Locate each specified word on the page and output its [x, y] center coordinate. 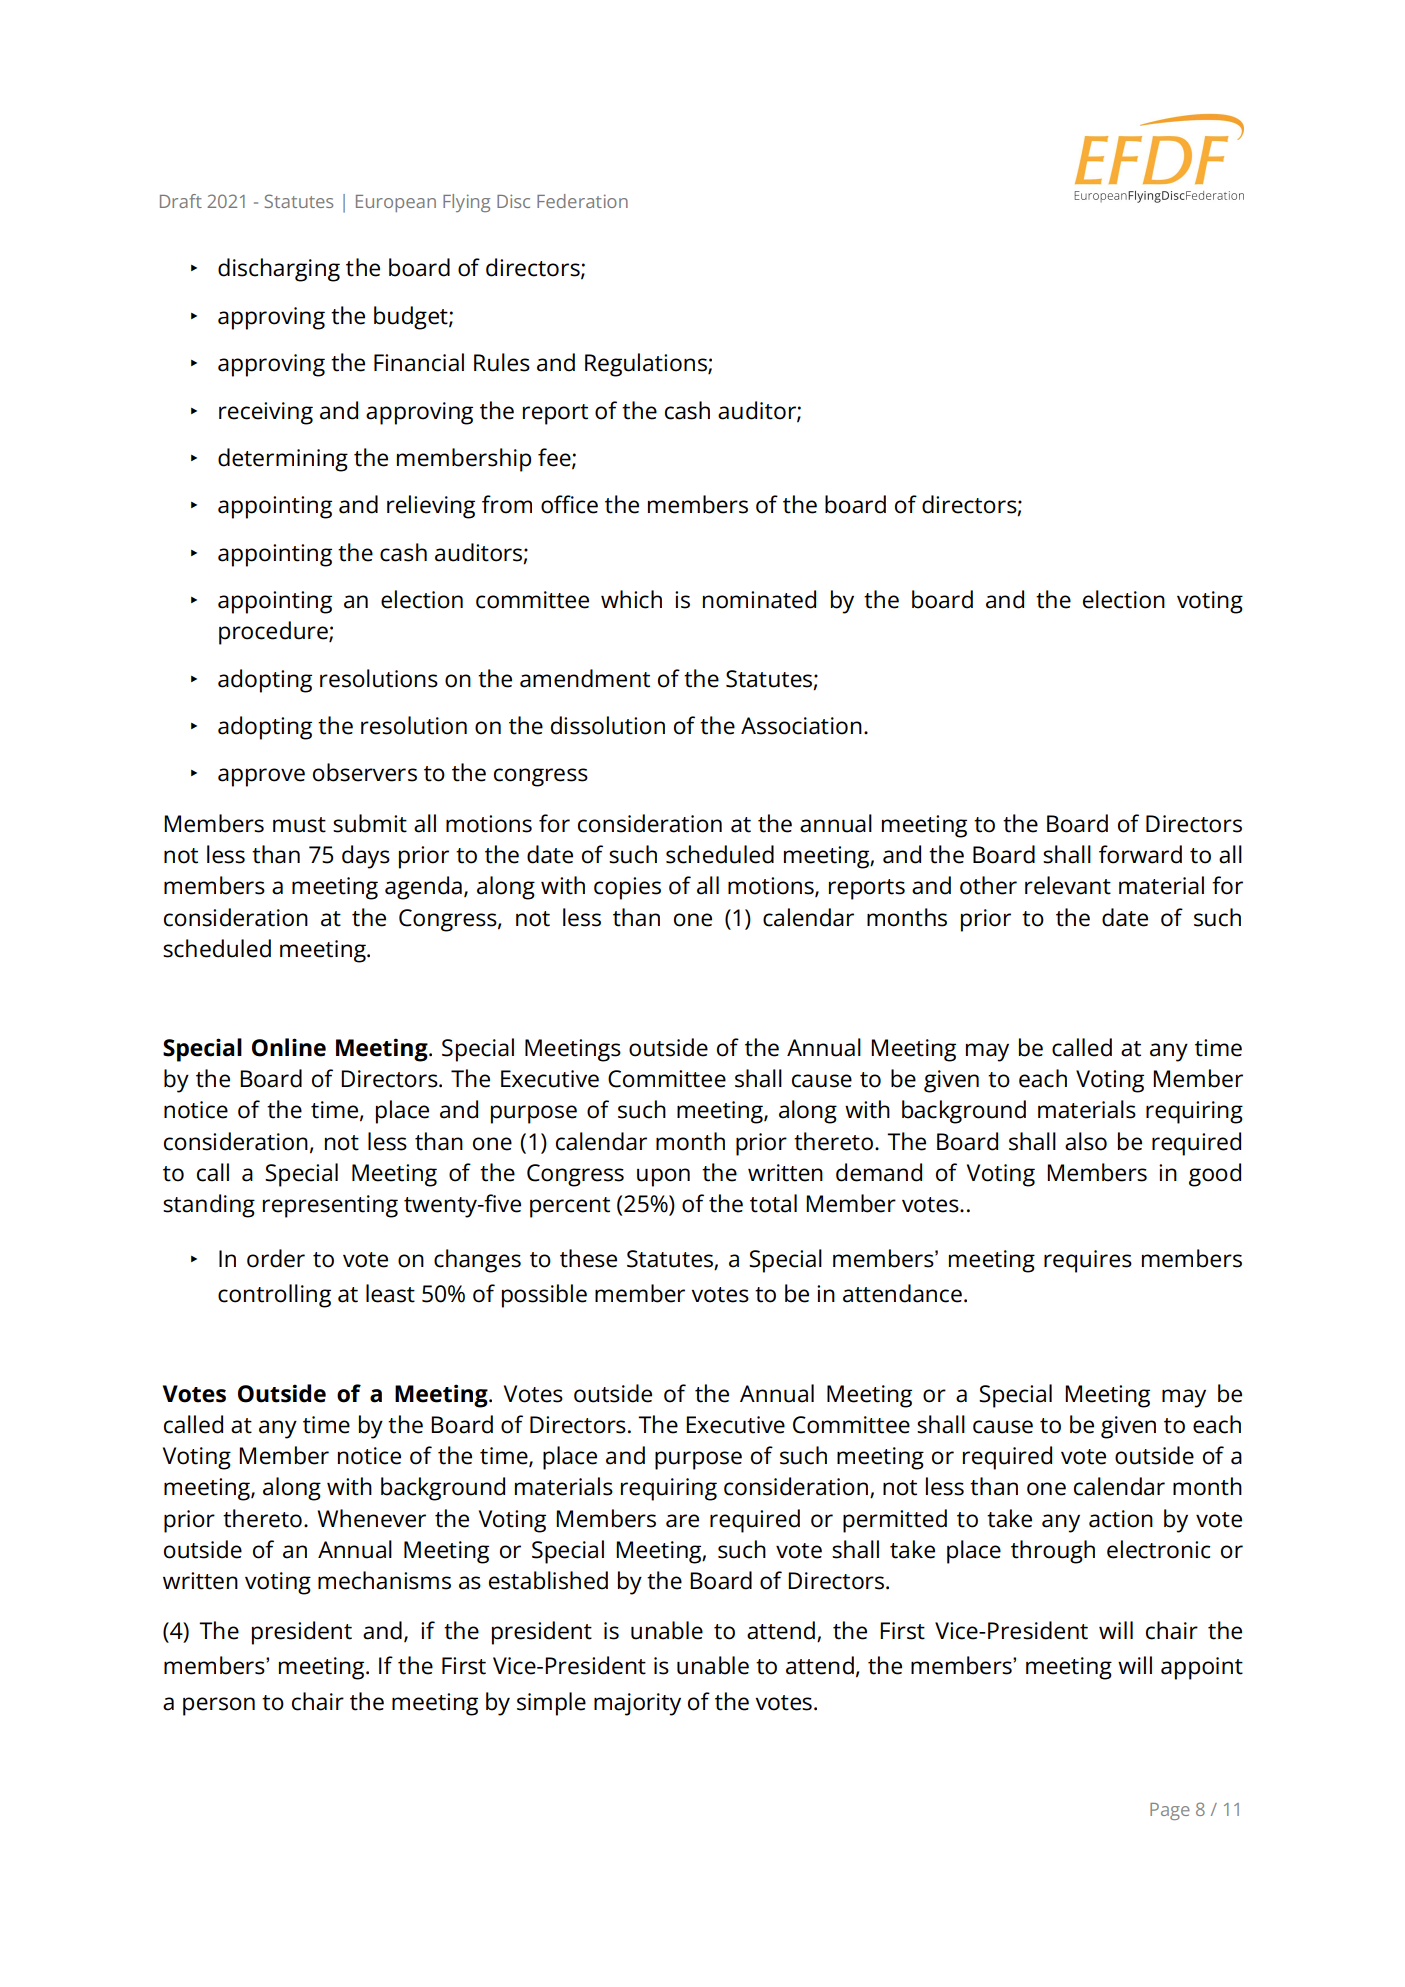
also [1086, 1141]
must [299, 825]
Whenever [371, 1518]
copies [627, 888]
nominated [759, 599]
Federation [582, 201]
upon [663, 1177]
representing [330, 1206]
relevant [1068, 885]
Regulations [647, 365]
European [396, 203]
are [682, 1521]
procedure [274, 633]
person [219, 1706]
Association [801, 726]
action [1121, 1519]
